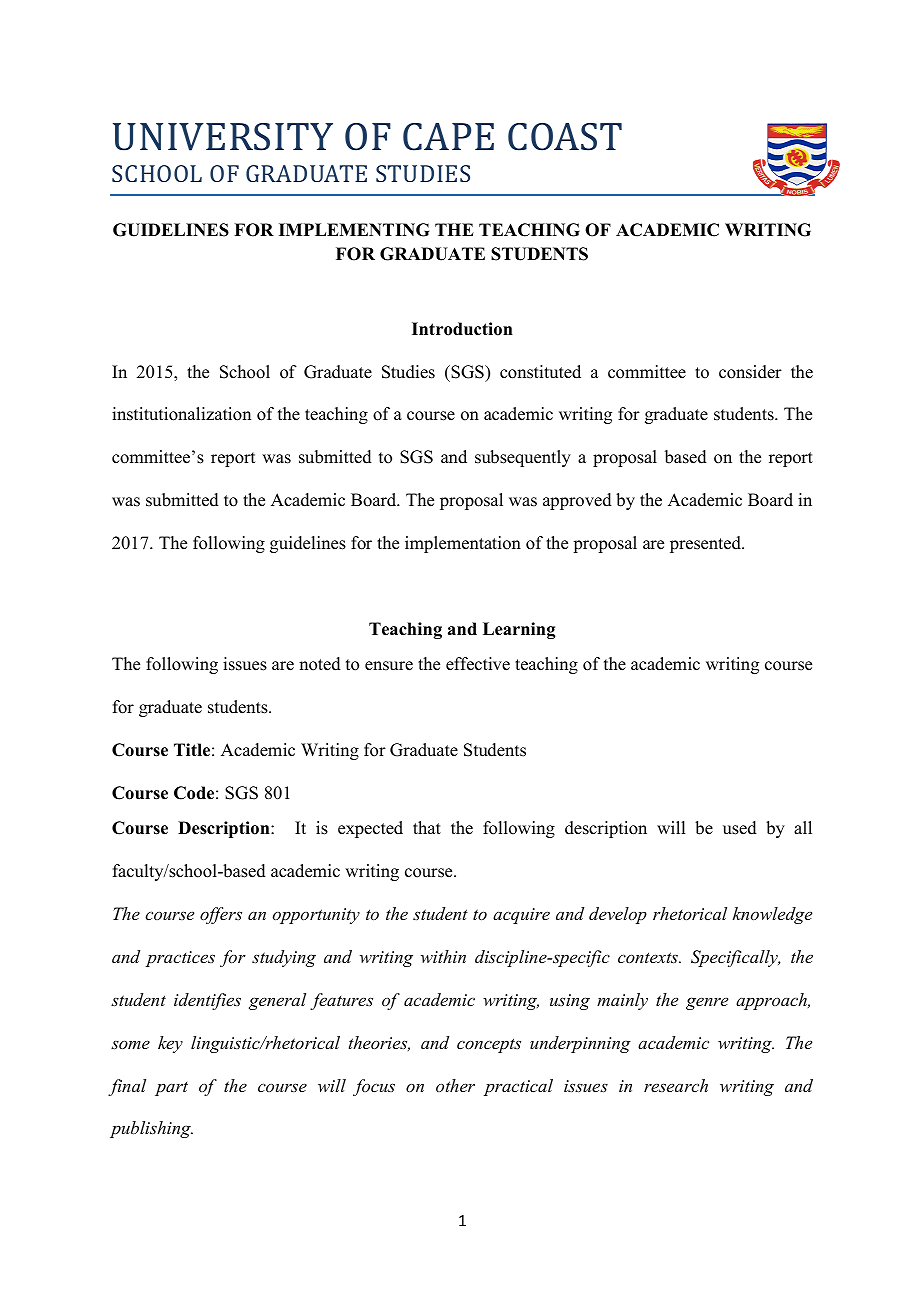  Describe the element at coordinates (565, 137) in the screenshot. I see `COAST` at that location.
